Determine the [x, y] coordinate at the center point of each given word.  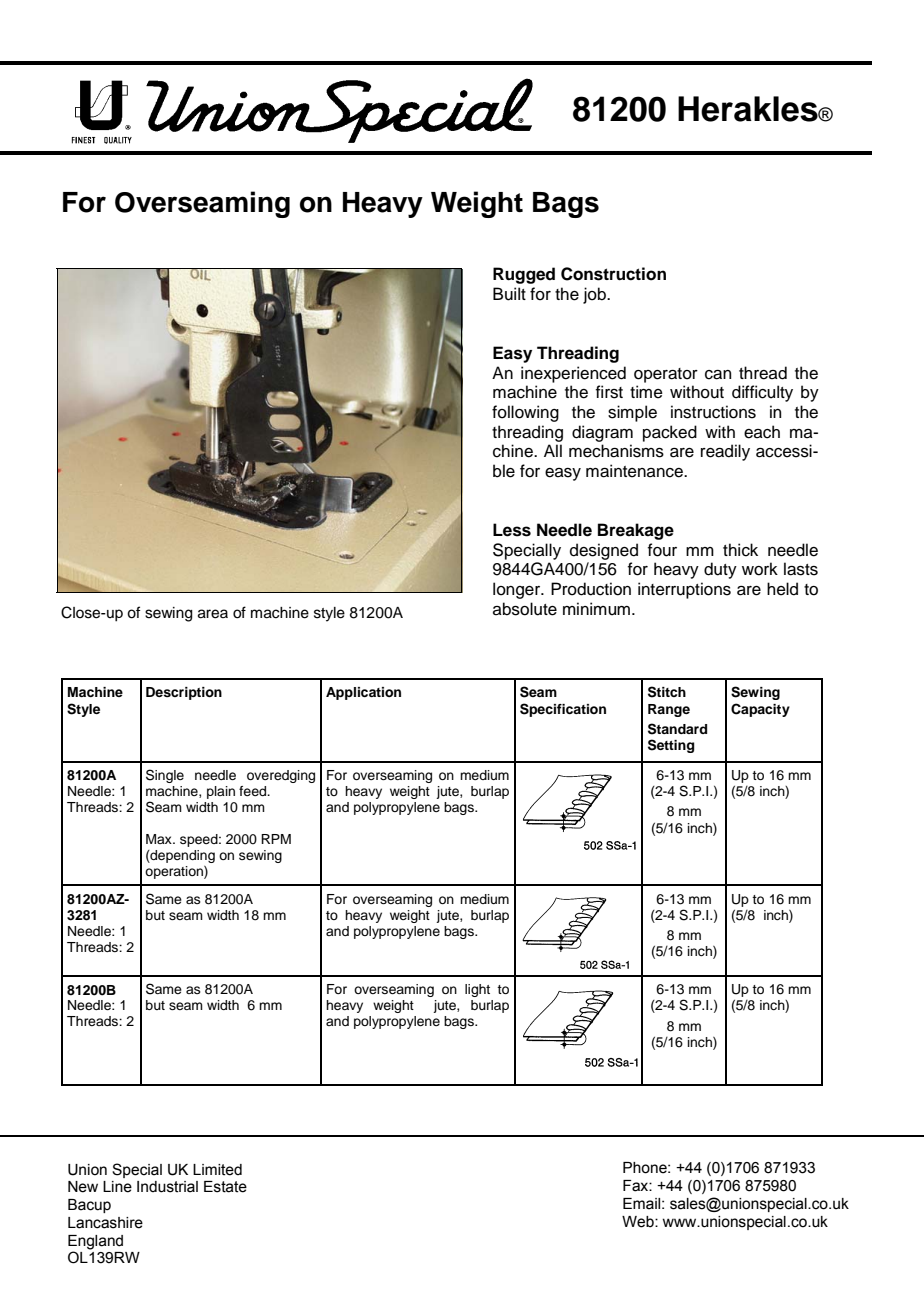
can [718, 375]
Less [512, 530]
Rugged [524, 275]
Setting [671, 746]
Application [363, 693]
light [477, 990]
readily [725, 452]
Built [509, 294]
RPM [276, 839]
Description [184, 693]
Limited [217, 1170]
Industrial [167, 1187]
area [213, 614]
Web [639, 1222]
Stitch [667, 692]
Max [160, 839]
